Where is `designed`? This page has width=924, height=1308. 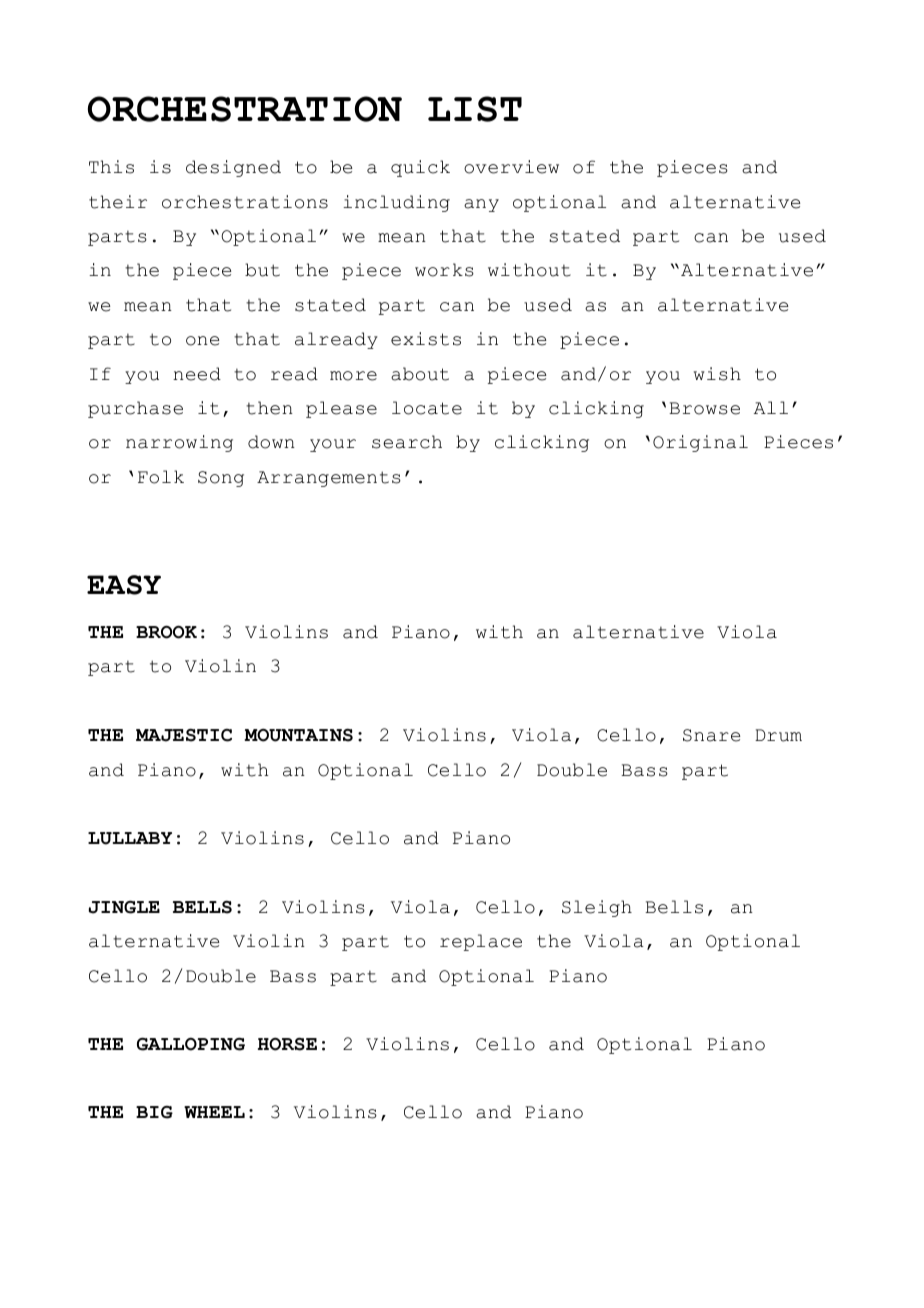
designed is located at coordinates (233, 168).
